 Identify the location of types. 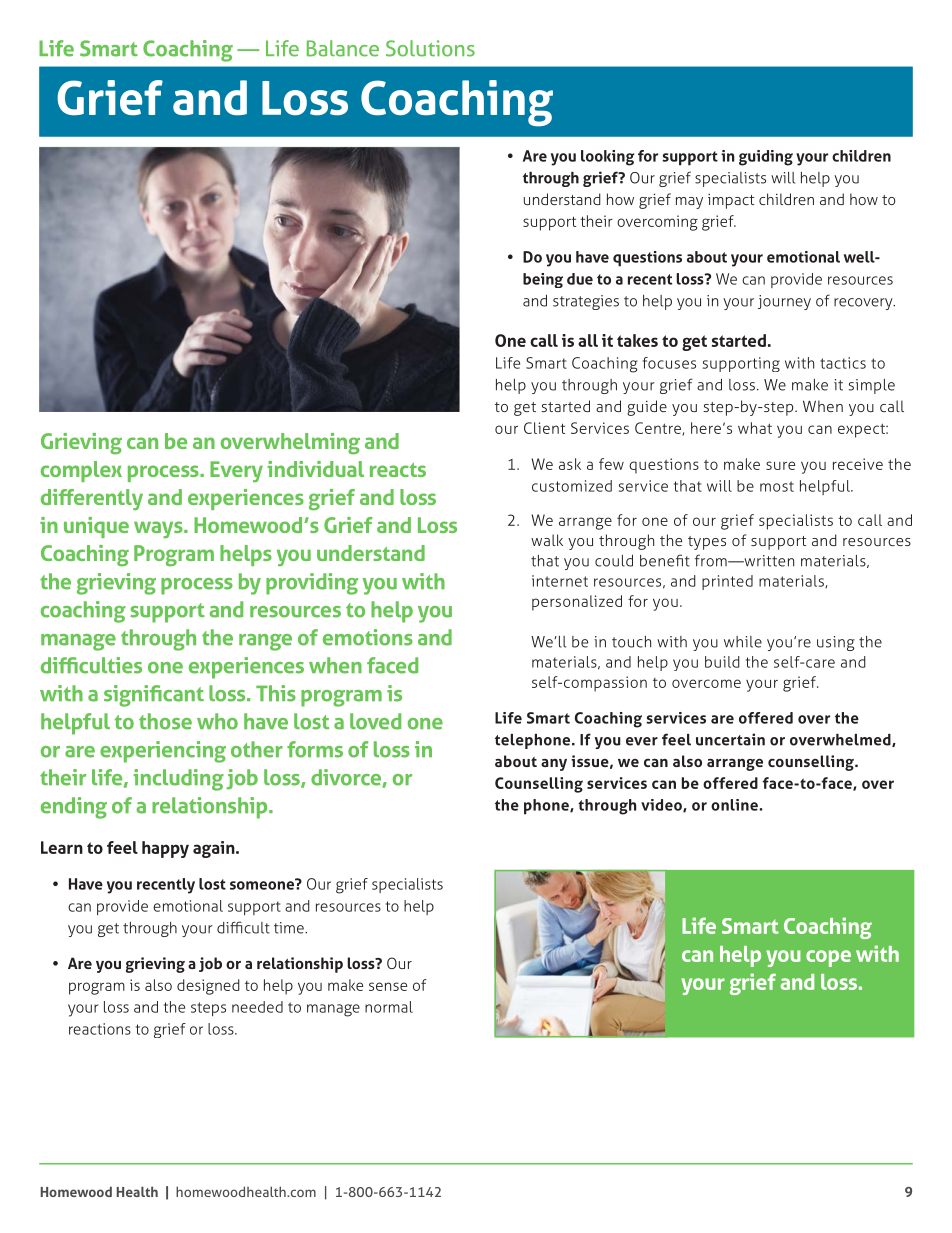
(707, 543).
